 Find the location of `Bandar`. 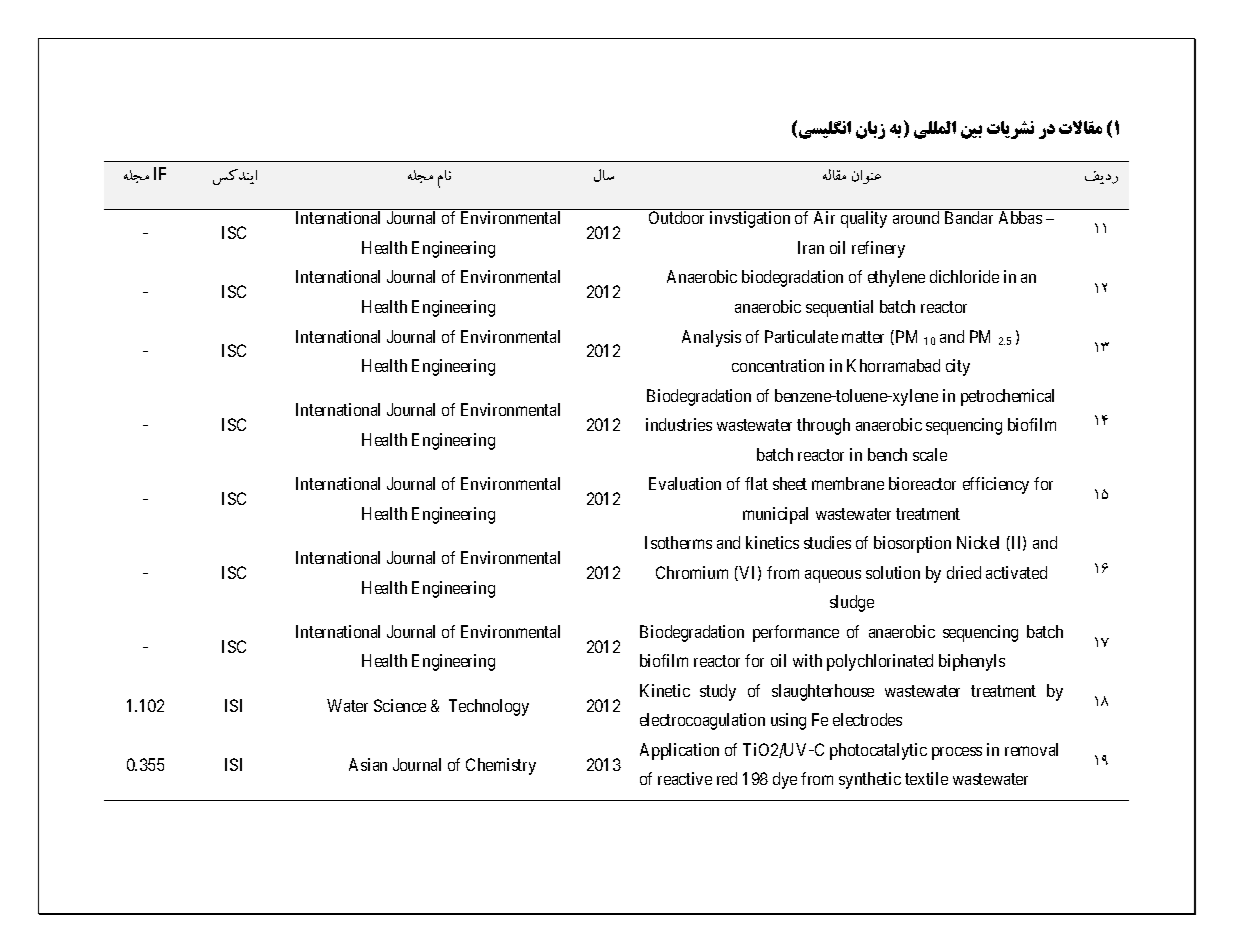

Bandar is located at coordinates (969, 217).
